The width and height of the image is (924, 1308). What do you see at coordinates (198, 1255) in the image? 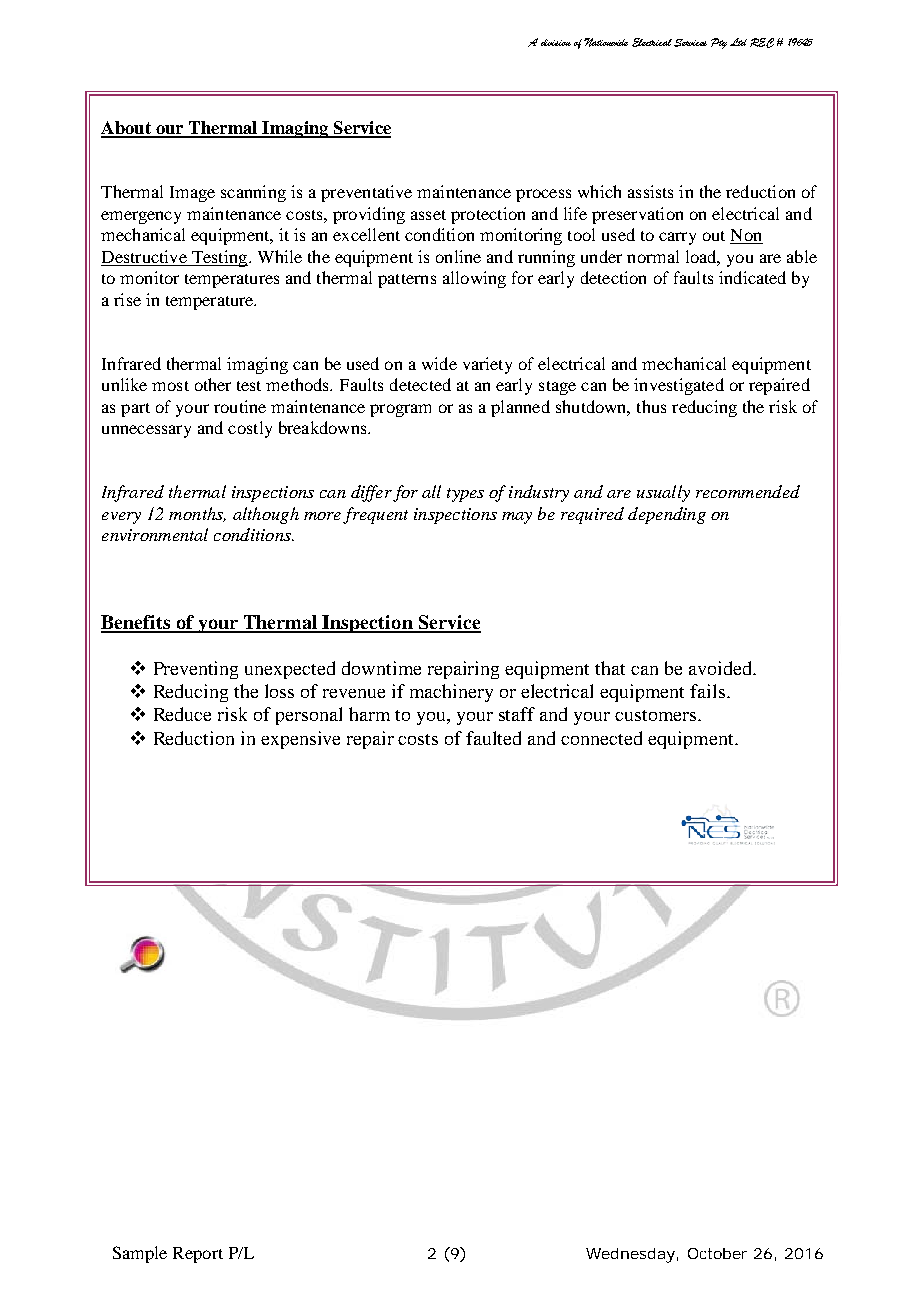
I see `Report` at bounding box center [198, 1255].
